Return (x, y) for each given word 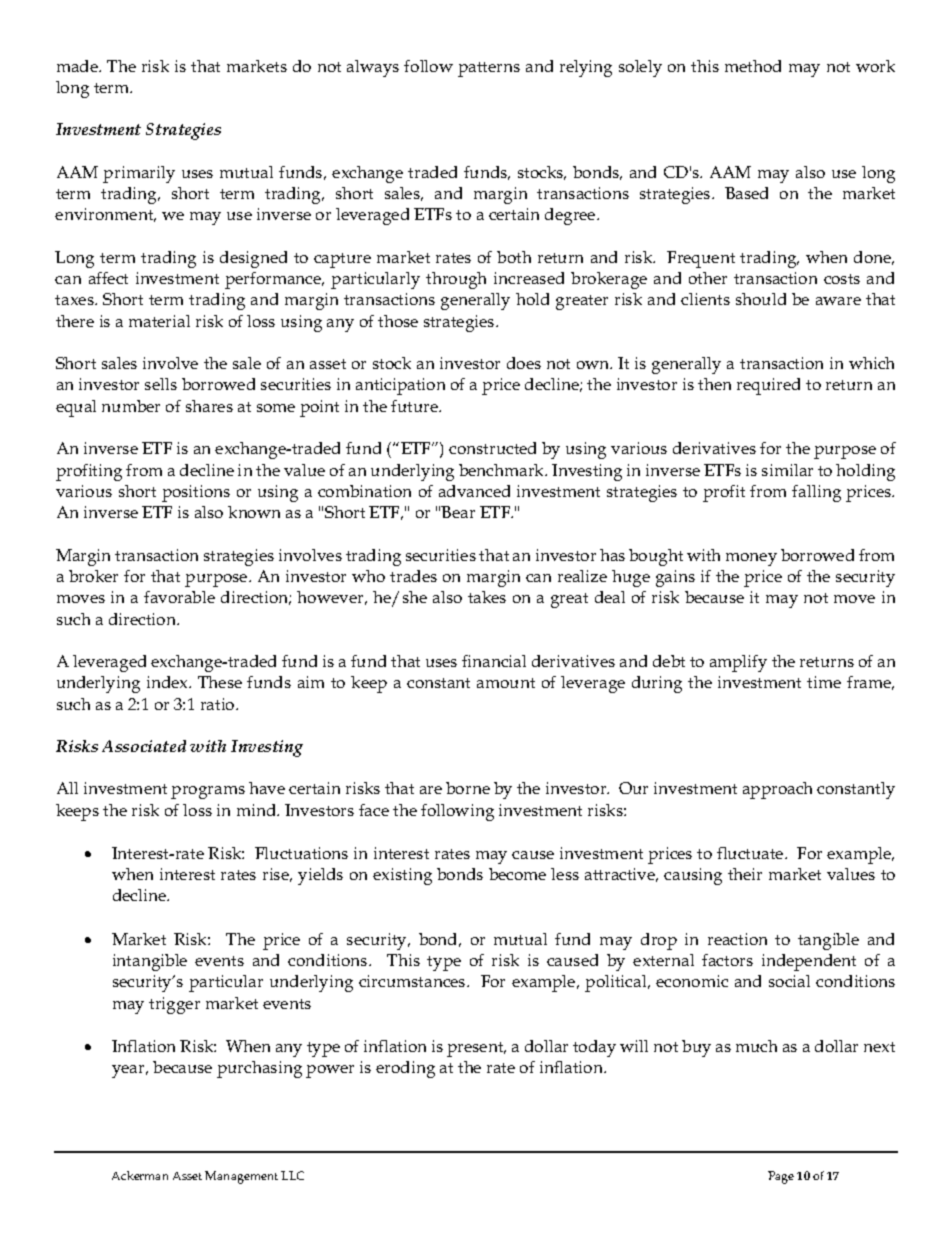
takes (487, 597)
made (78, 66)
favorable (179, 597)
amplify (738, 663)
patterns (489, 69)
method (753, 66)
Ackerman (140, 1175)
